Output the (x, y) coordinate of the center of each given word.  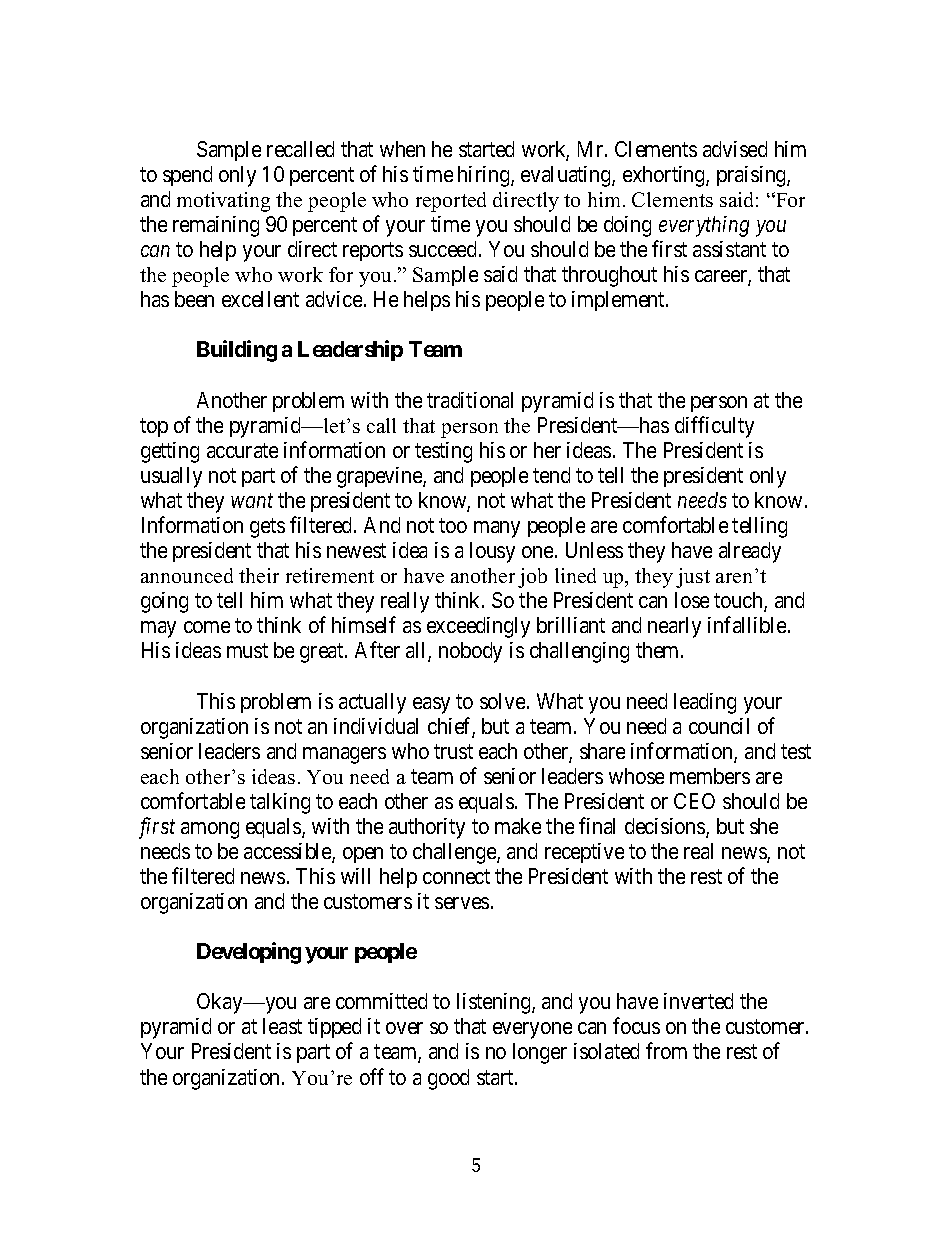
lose (692, 600)
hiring (485, 176)
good (448, 1079)
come (207, 627)
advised (735, 149)
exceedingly (478, 627)
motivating (223, 202)
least (282, 1026)
